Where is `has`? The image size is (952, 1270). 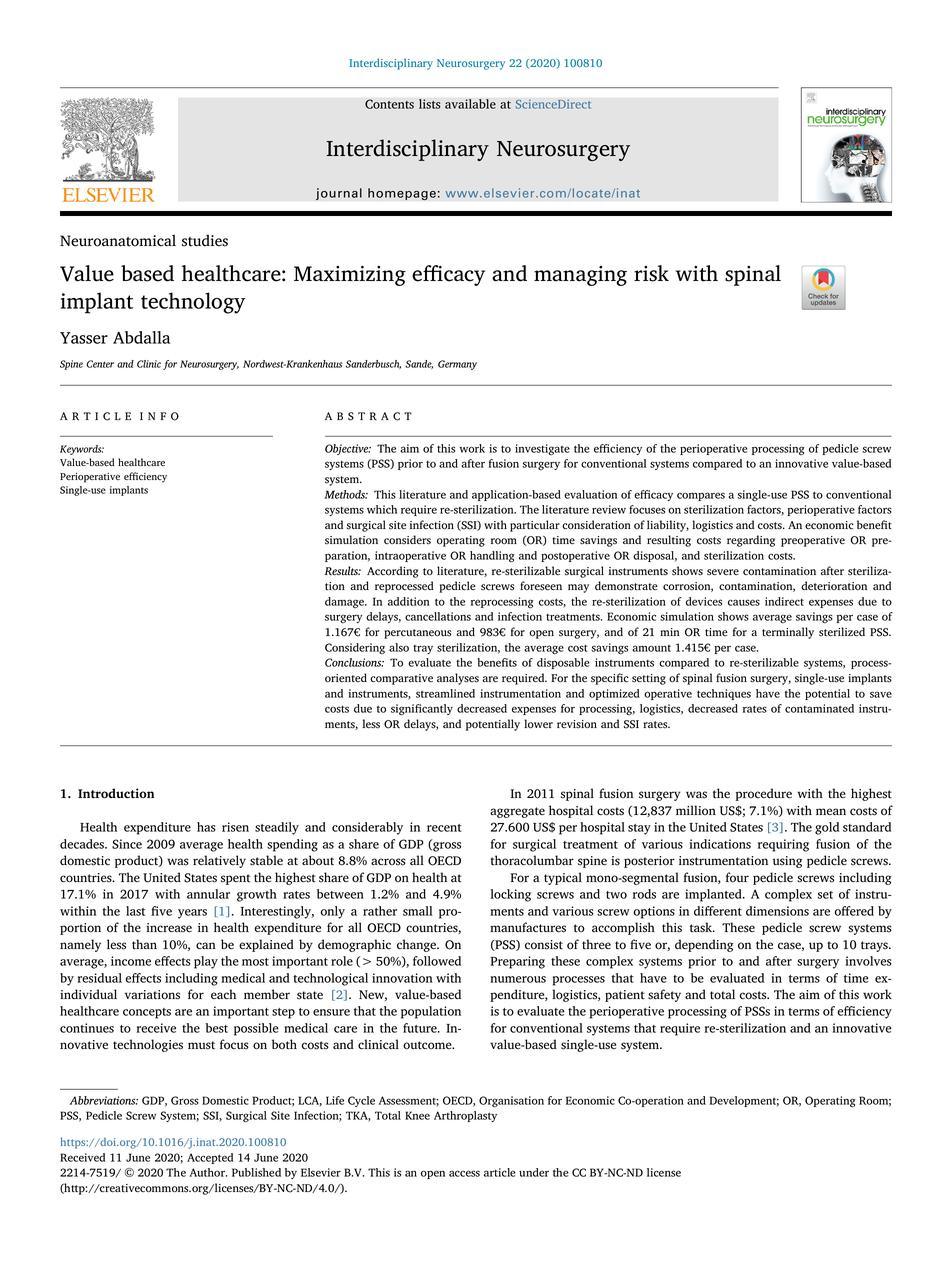
has is located at coordinates (206, 827).
